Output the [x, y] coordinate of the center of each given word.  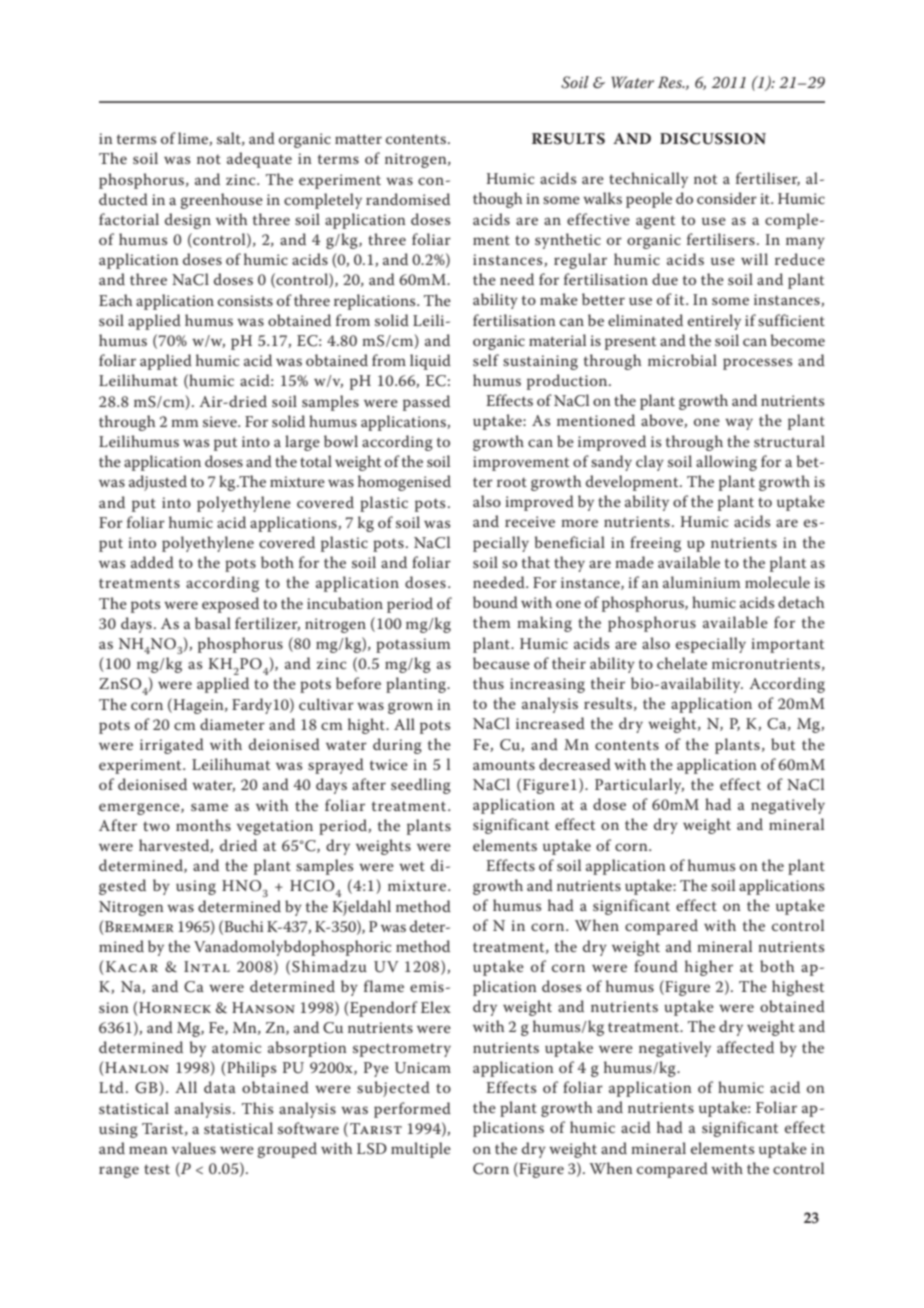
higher [709, 968]
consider [727, 198]
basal [213, 623]
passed [426, 403]
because [501, 663]
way [739, 424]
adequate [259, 160]
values [194, 1148]
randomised [408, 199]
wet [412, 866]
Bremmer [138, 926]
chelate [682, 663]
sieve [221, 421]
